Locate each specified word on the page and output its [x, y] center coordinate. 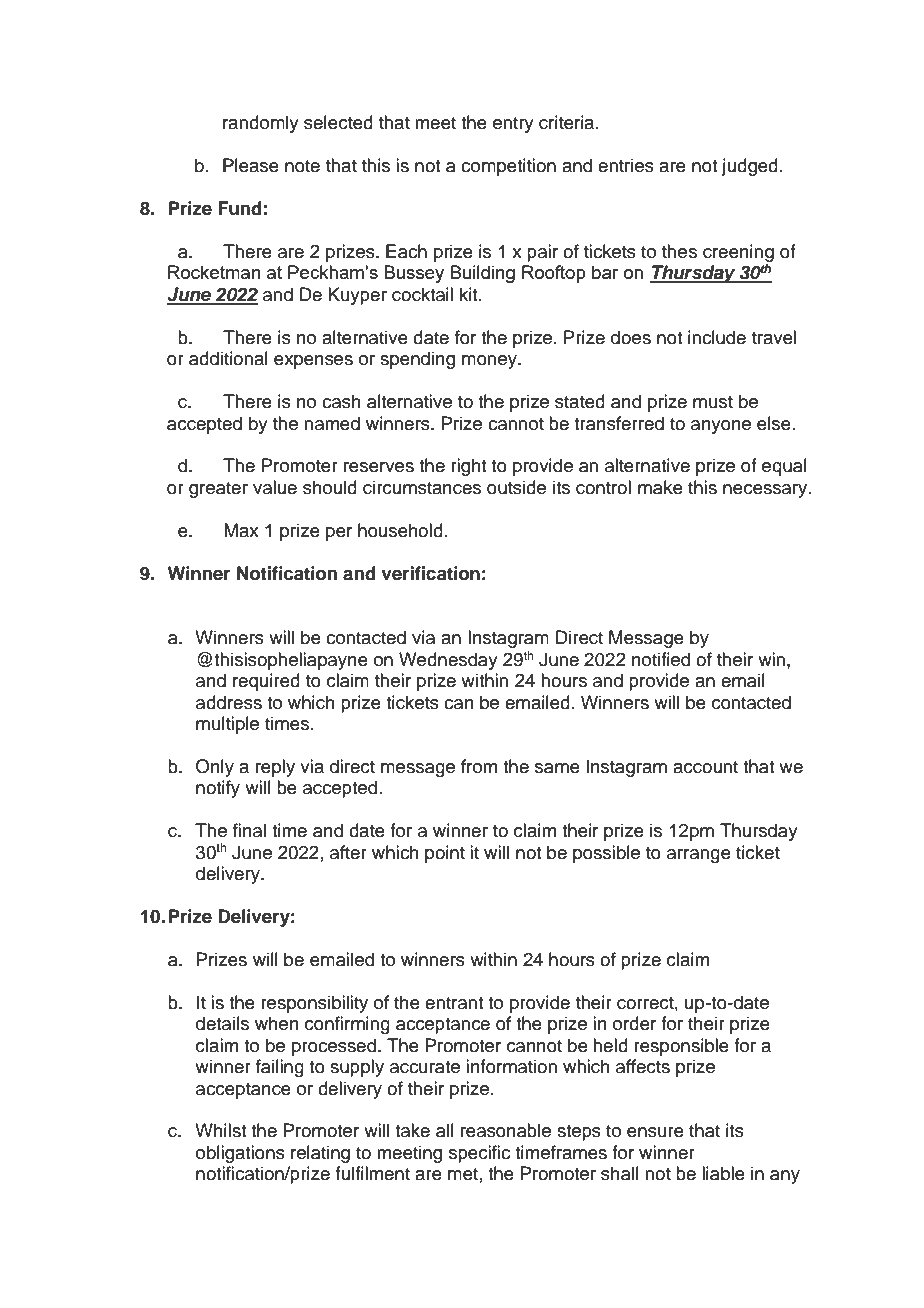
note [302, 166]
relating [320, 1154]
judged [750, 167]
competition [508, 167]
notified [661, 659]
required [266, 682]
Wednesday [448, 661]
